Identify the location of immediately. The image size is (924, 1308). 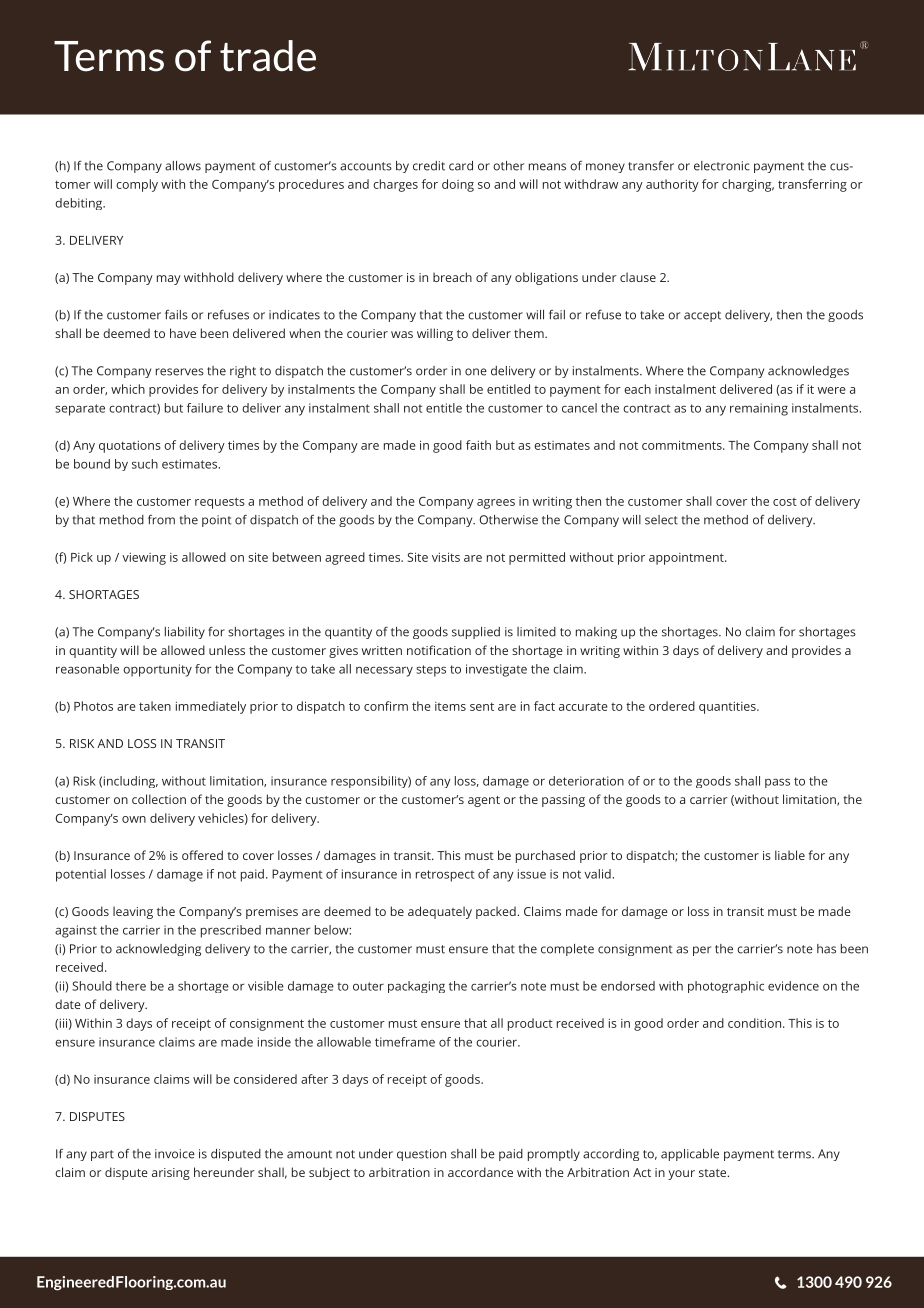
(211, 707).
